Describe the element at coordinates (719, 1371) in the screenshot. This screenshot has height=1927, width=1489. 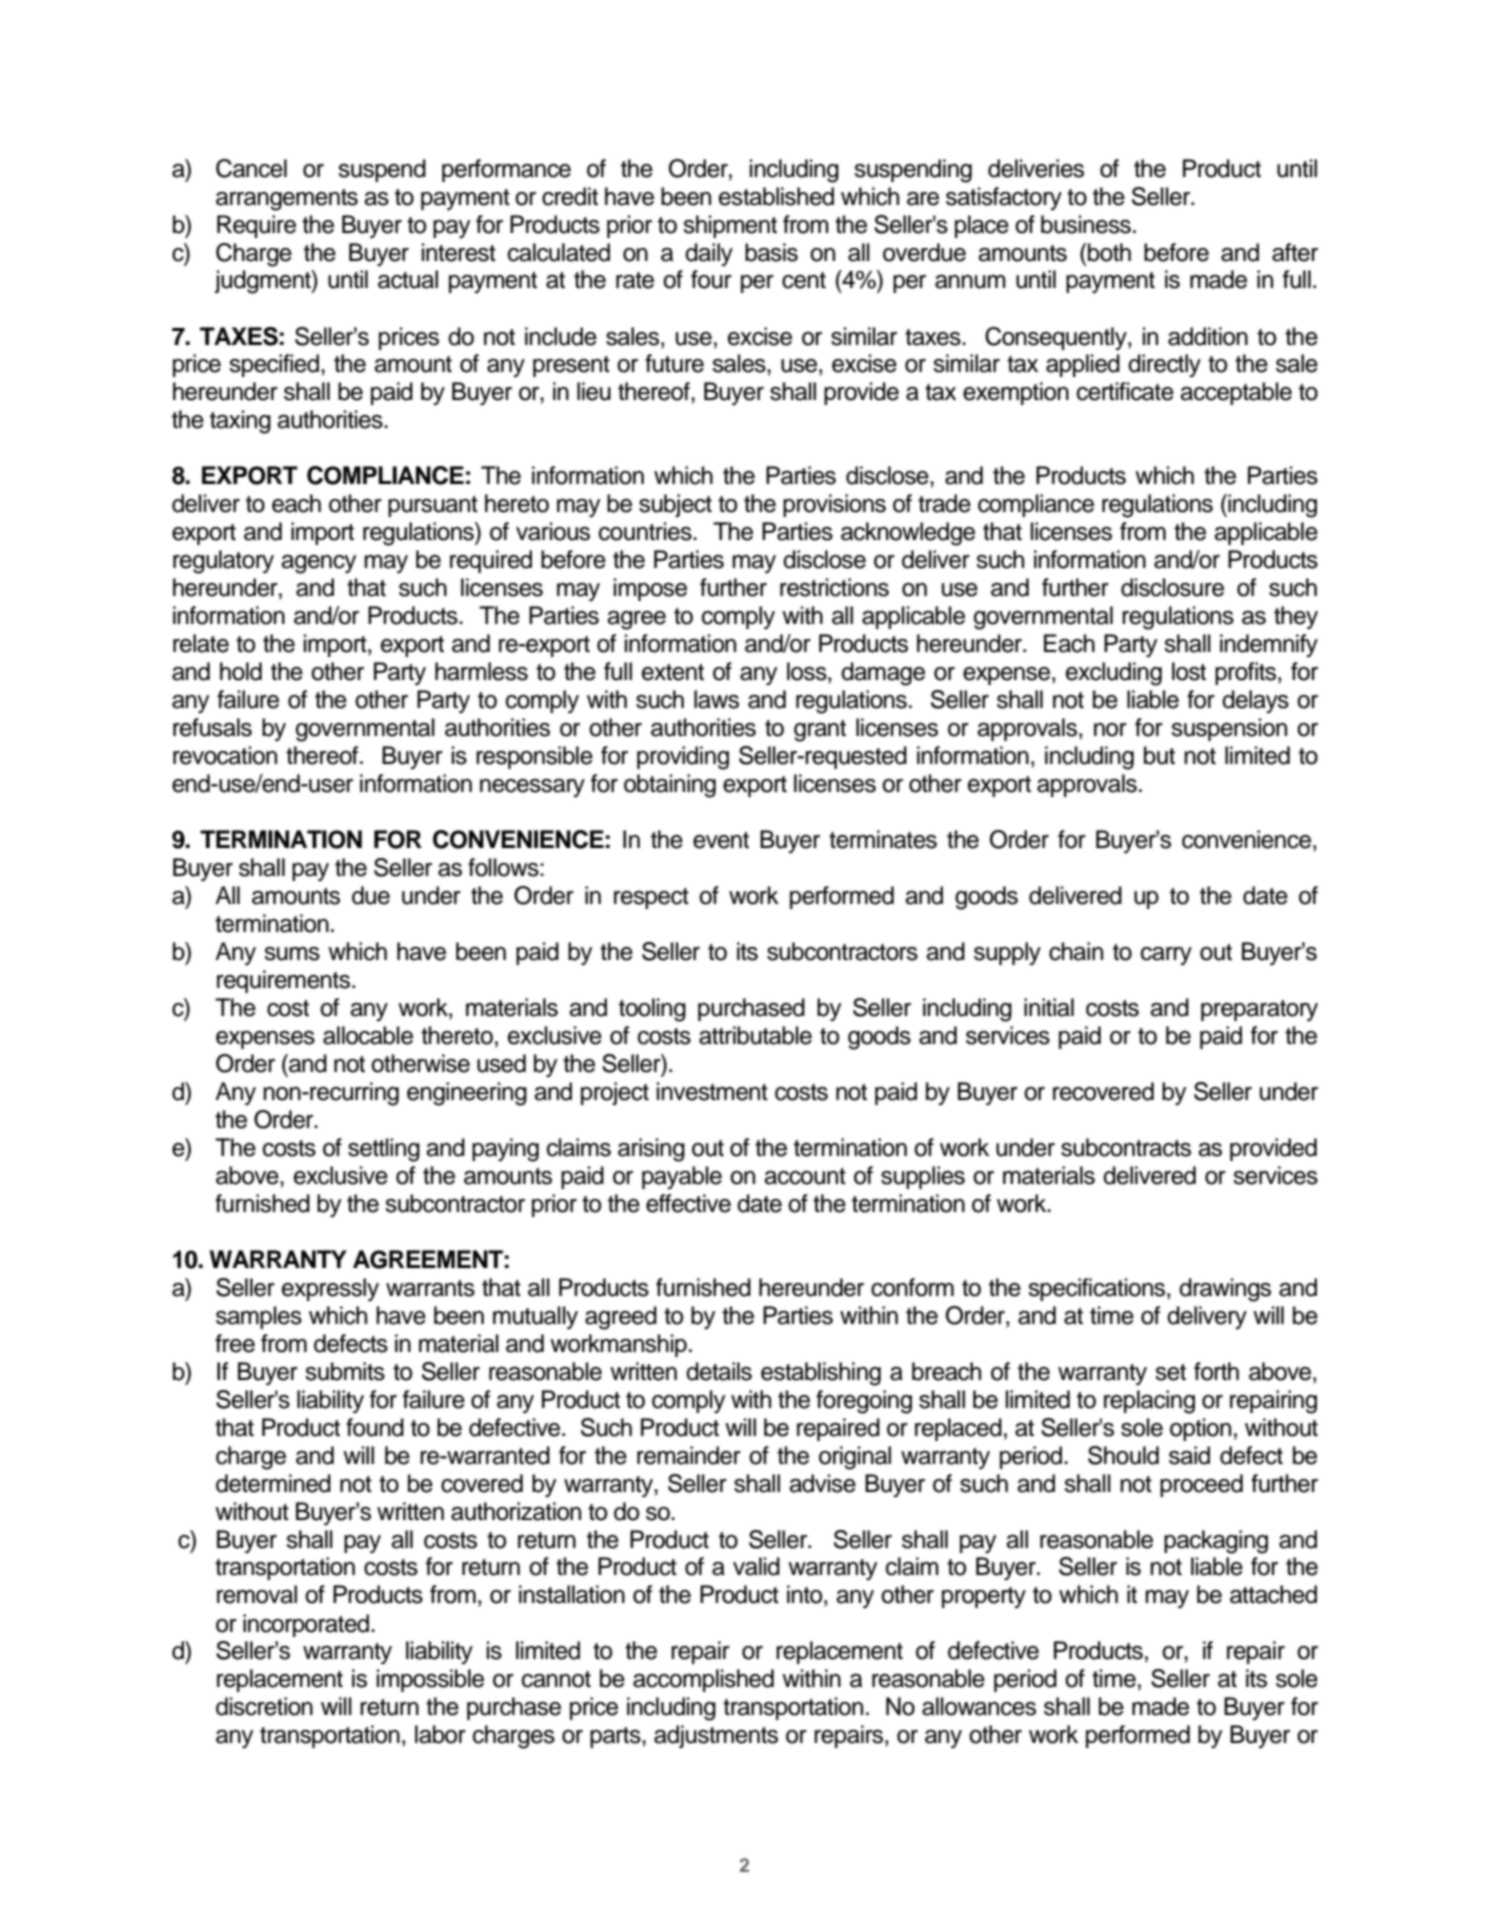
I see `details` at that location.
